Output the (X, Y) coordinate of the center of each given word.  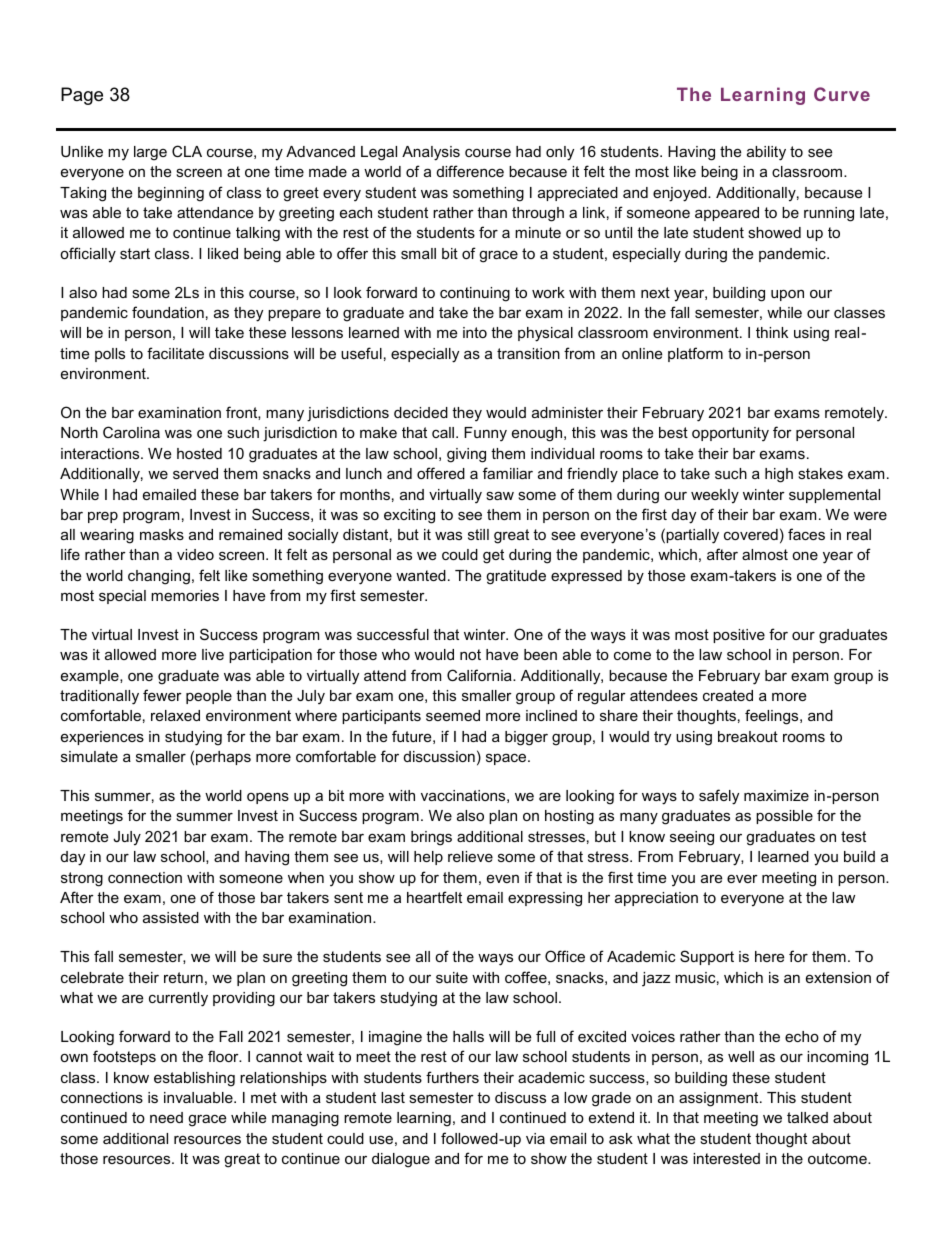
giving (466, 455)
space (507, 759)
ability (766, 153)
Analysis (431, 153)
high (779, 475)
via (535, 1138)
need (166, 1117)
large (150, 153)
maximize (776, 795)
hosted (199, 453)
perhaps (223, 758)
